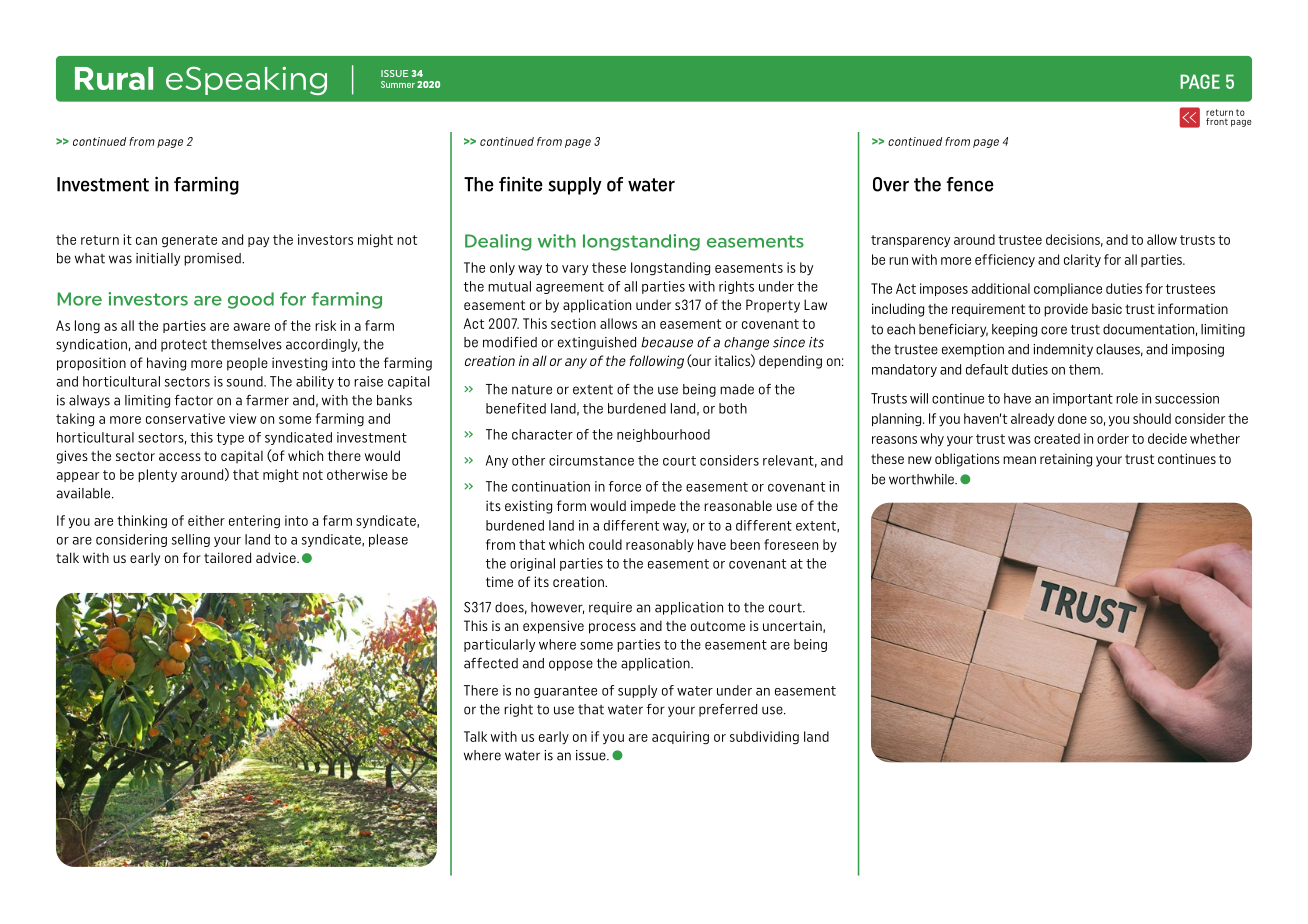 This image has width=1308, height=924. I want to click on both, so click(733, 408).
